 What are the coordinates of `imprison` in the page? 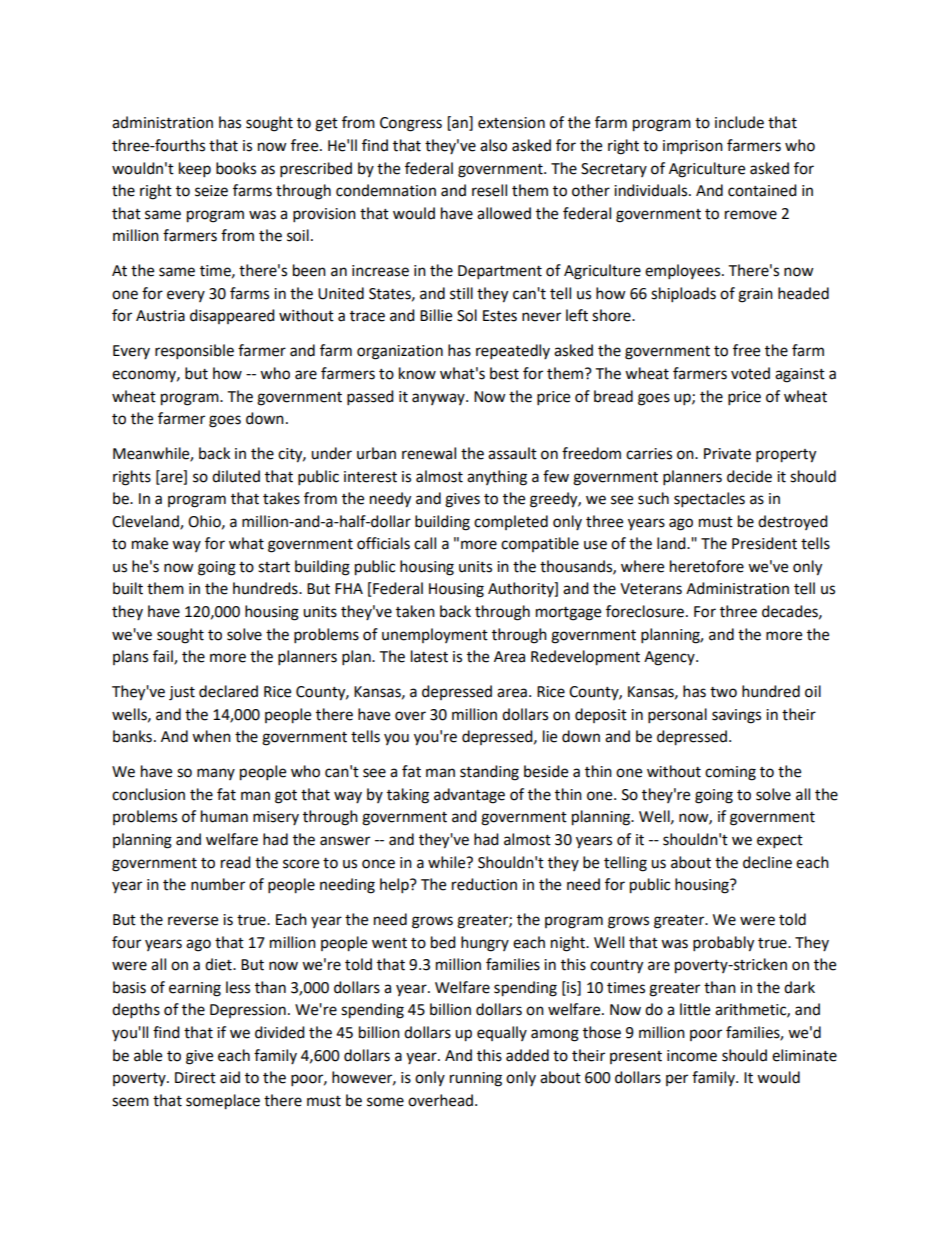 It's located at (693, 147).
